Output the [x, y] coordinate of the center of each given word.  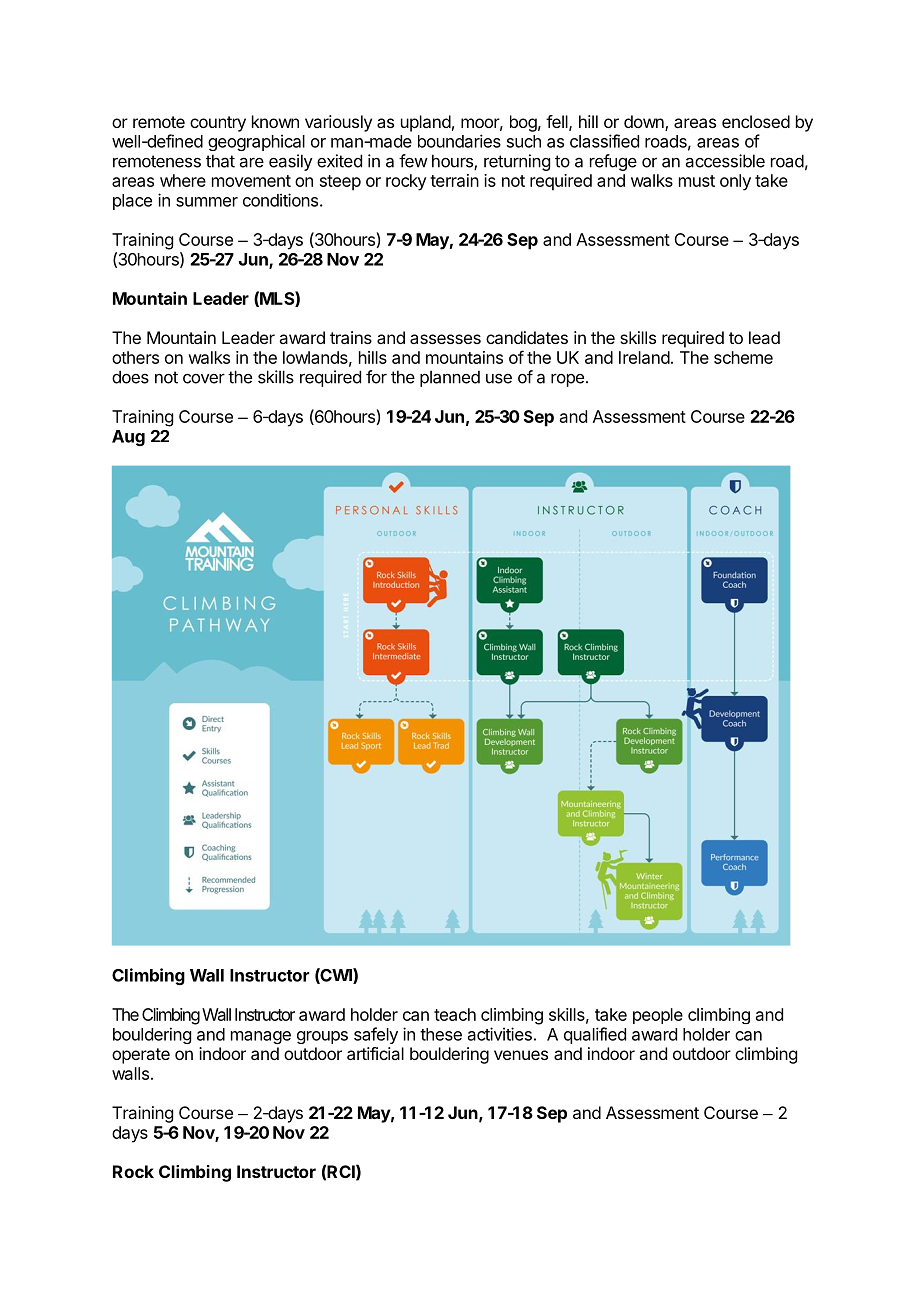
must [697, 181]
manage [261, 1037]
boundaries [459, 141]
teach [455, 1014]
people [658, 1016]
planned [450, 378]
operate [141, 1056]
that [220, 161]
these [441, 1034]
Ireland [644, 357]
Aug [128, 438]
